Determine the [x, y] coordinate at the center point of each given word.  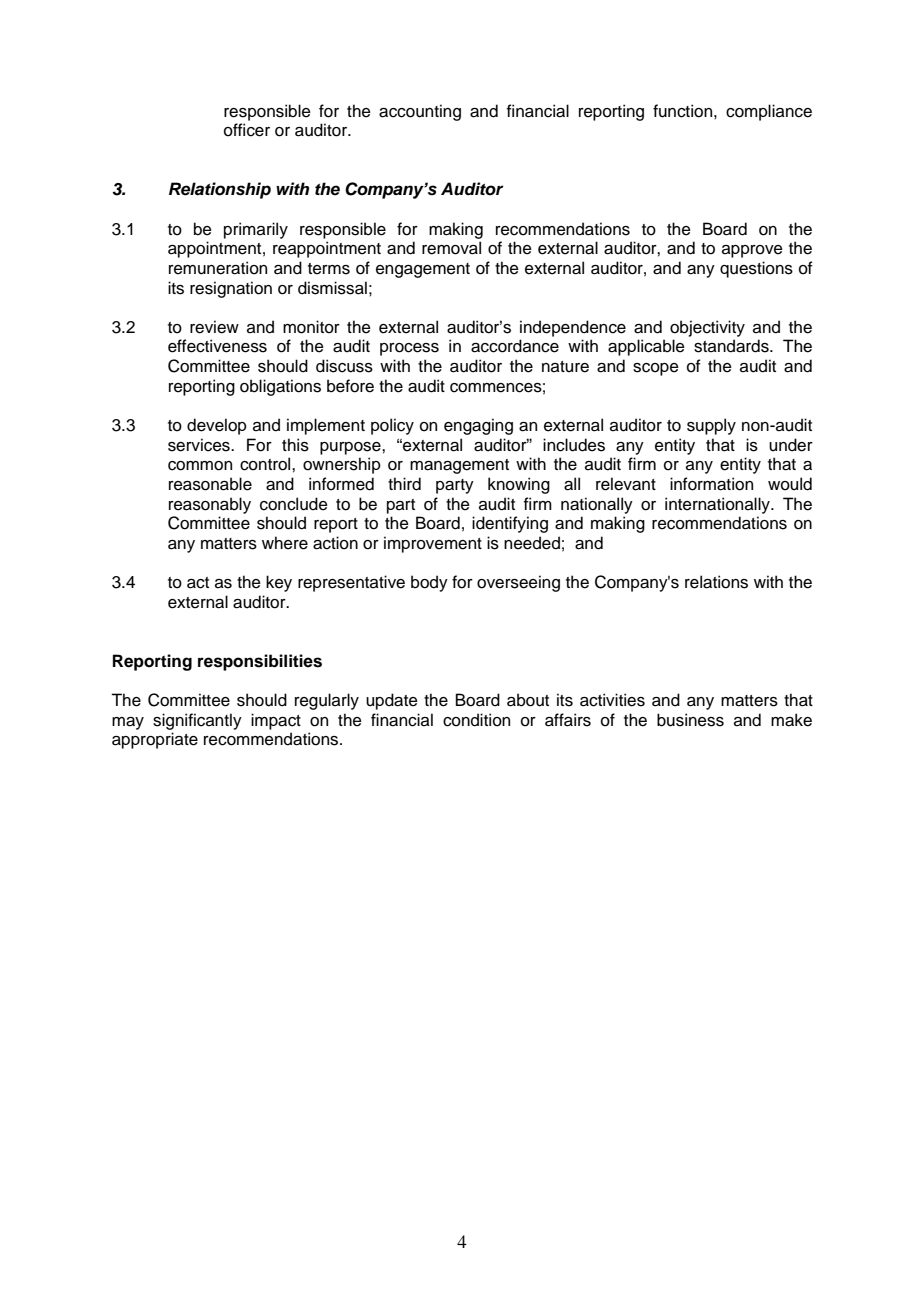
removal [451, 248]
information [711, 484]
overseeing [518, 583]
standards [732, 346]
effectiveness [217, 346]
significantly [197, 721]
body [429, 583]
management [459, 466]
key [279, 583]
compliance [769, 112]
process [409, 349]
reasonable [210, 484]
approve [752, 251]
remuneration [218, 268]
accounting [420, 112]
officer [247, 130]
